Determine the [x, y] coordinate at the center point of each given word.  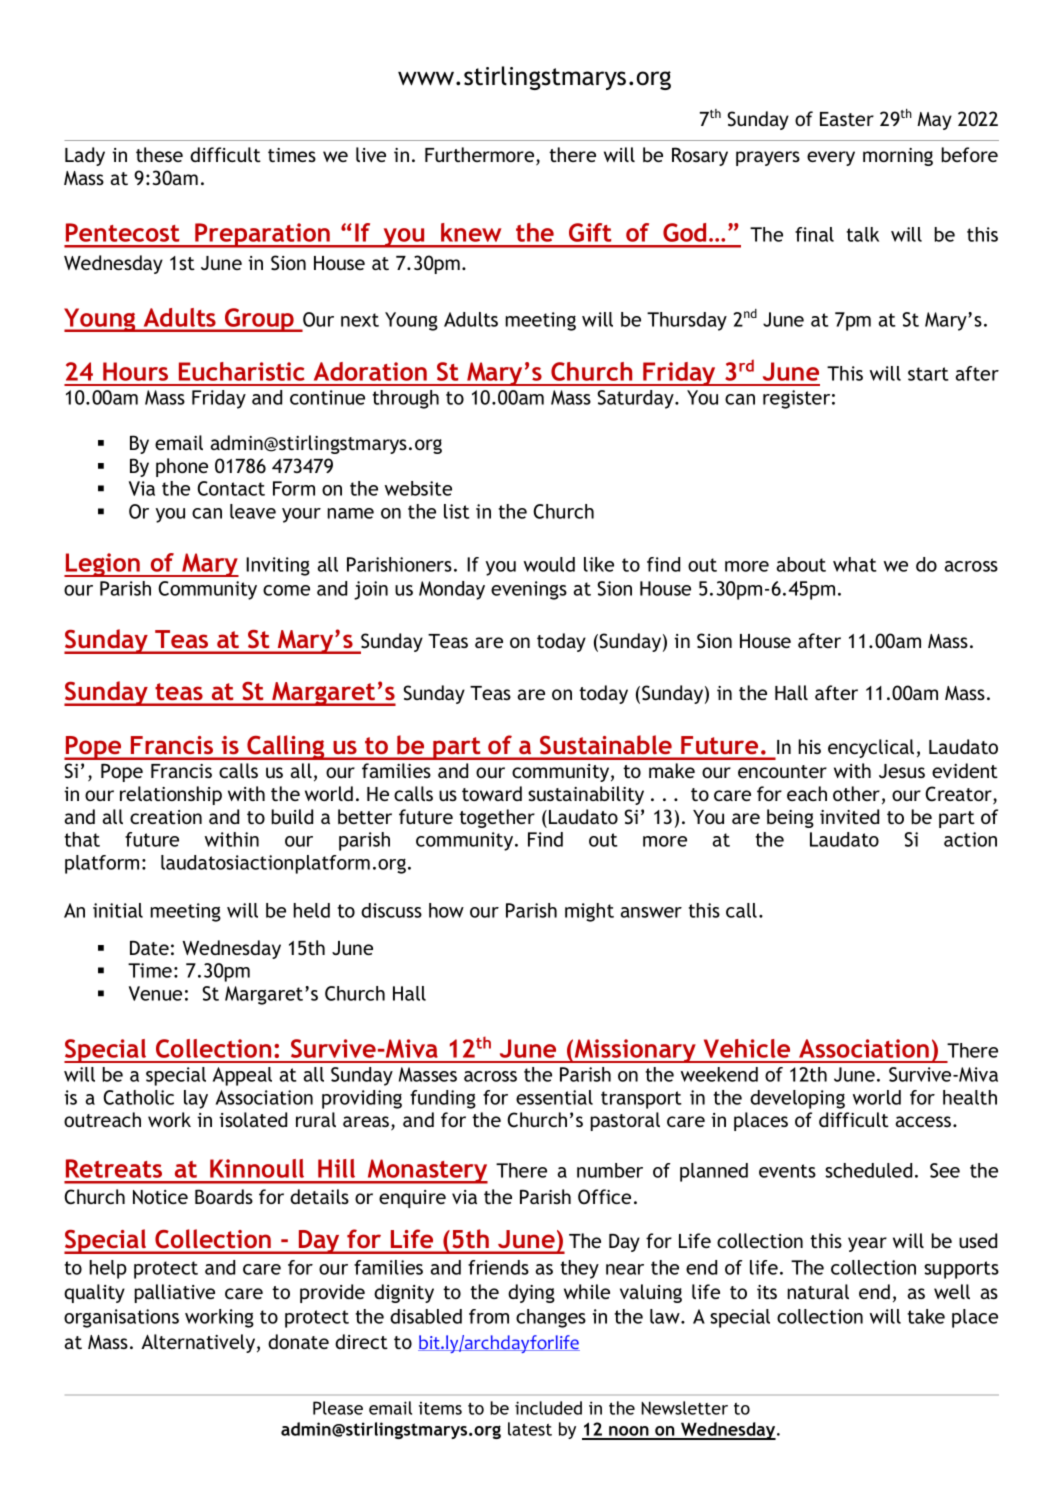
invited [849, 816]
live [371, 154]
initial [118, 910]
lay [196, 1099]
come [286, 590]
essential [554, 1097]
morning [898, 157]
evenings [529, 590]
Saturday [636, 399]
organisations [121, 1318]
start [928, 374]
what [855, 564]
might [589, 912]
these [159, 154]
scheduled [868, 1170]
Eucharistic [242, 371]
